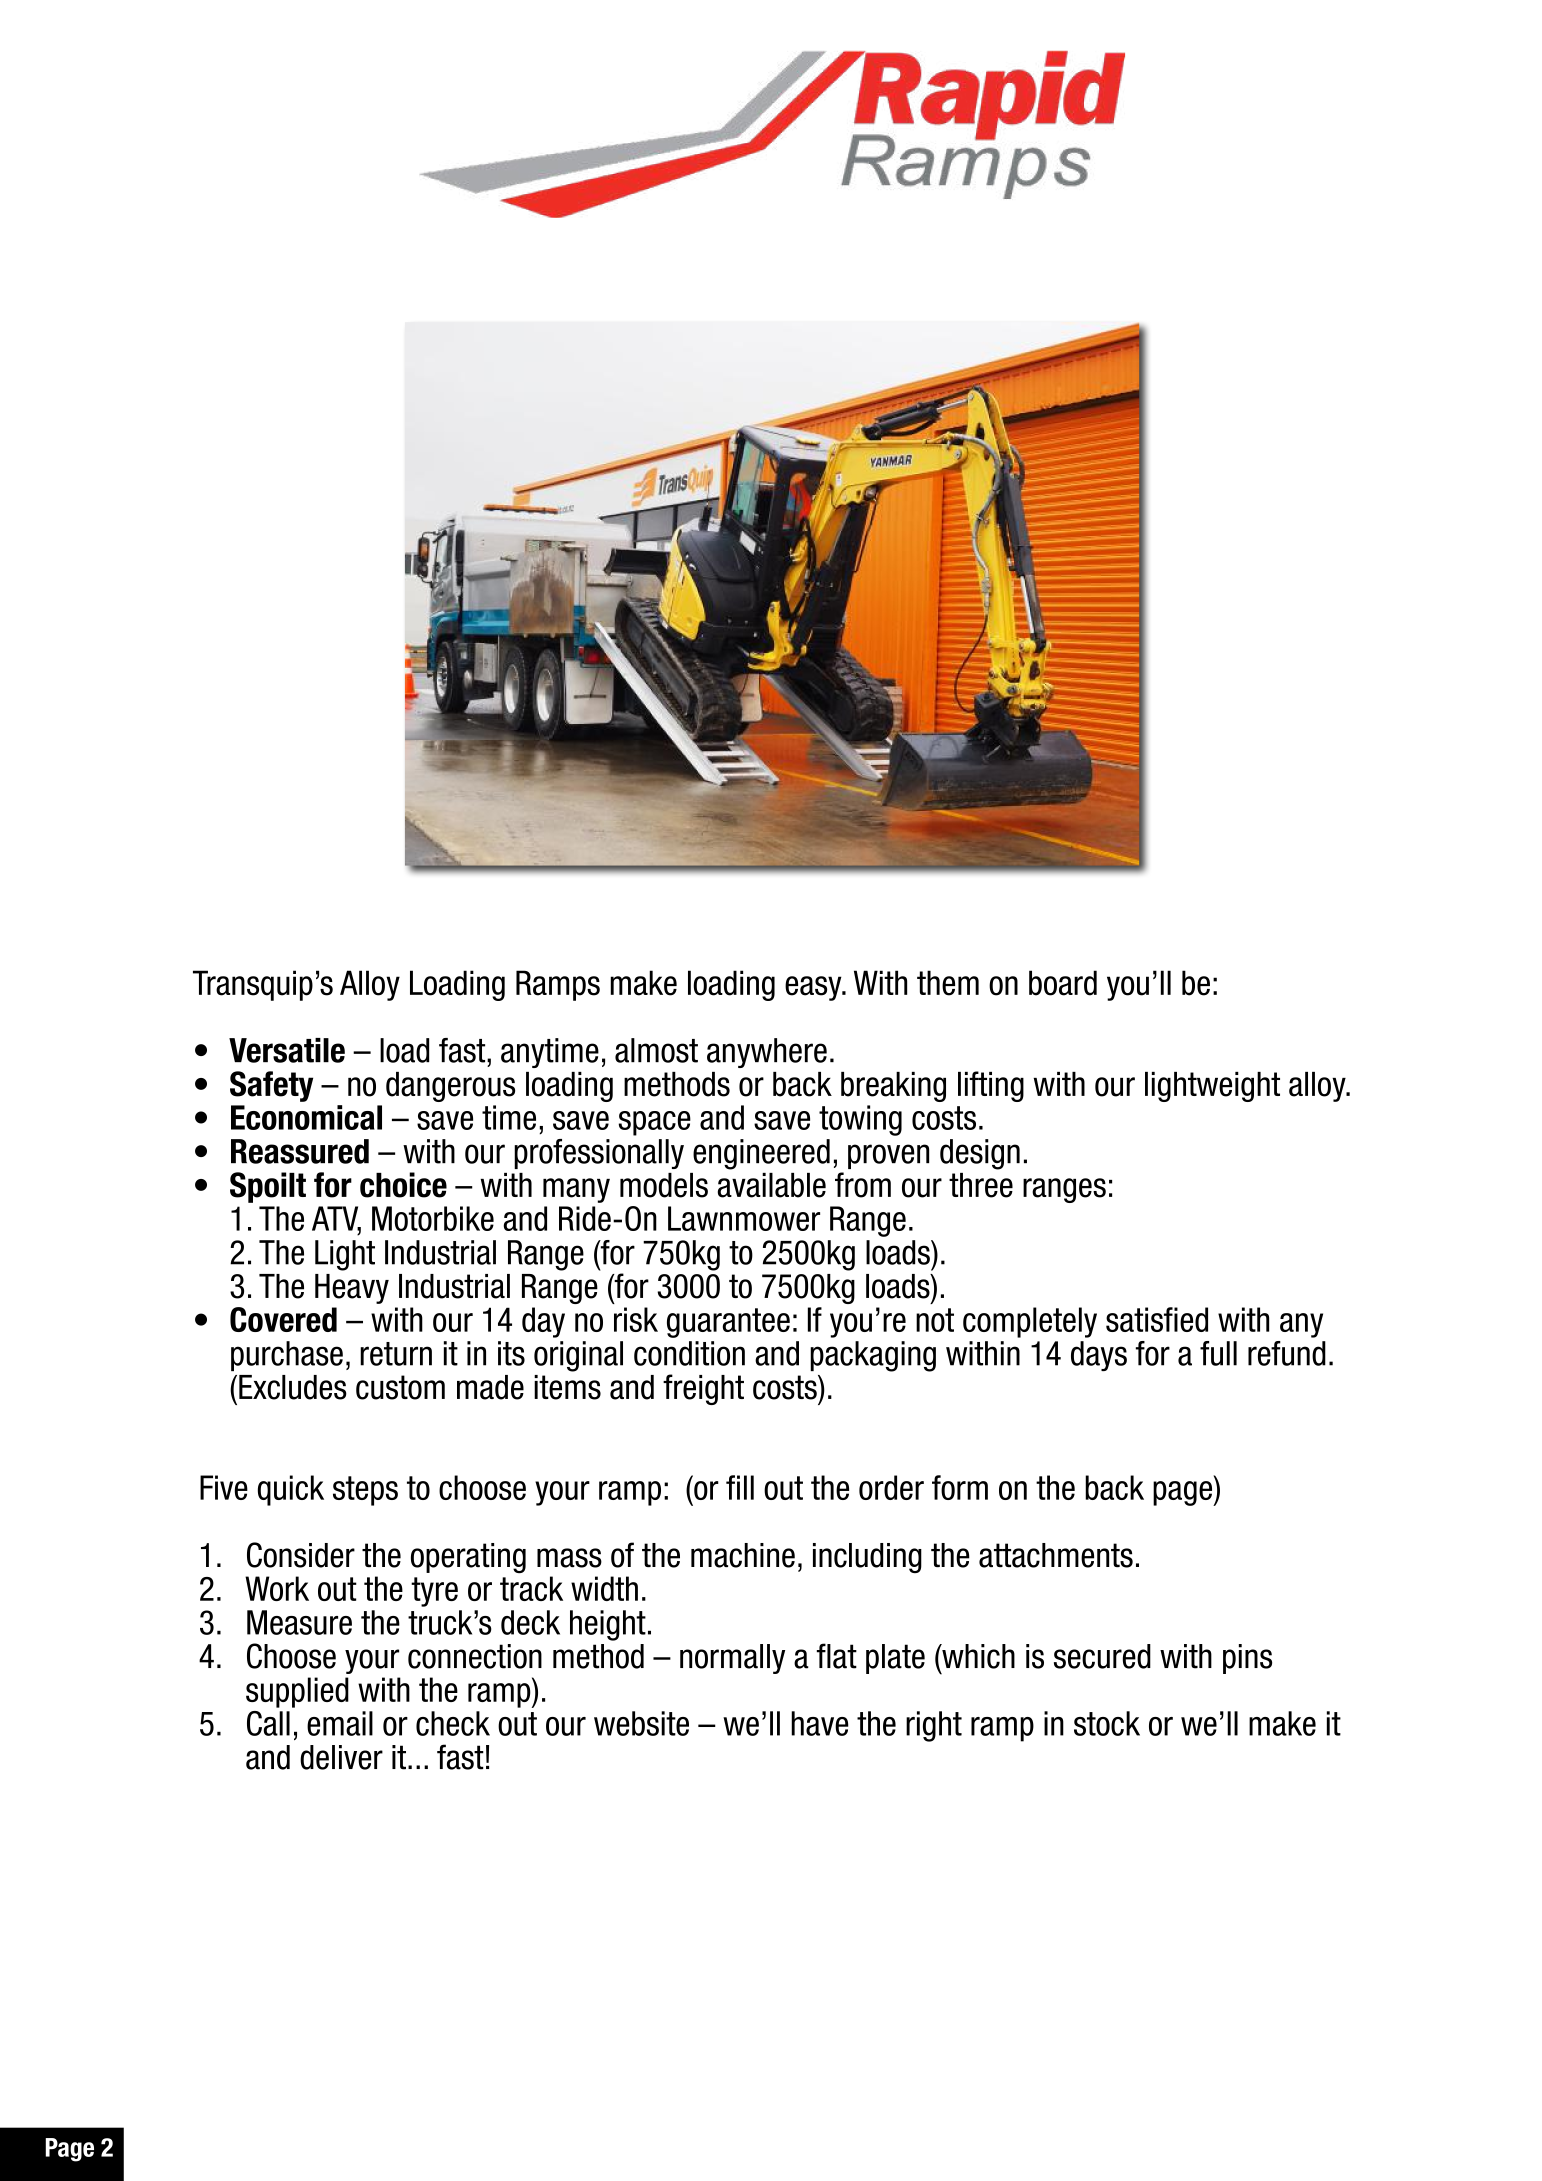 This image has width=1542, height=2181. I want to click on available, so click(772, 1185).
